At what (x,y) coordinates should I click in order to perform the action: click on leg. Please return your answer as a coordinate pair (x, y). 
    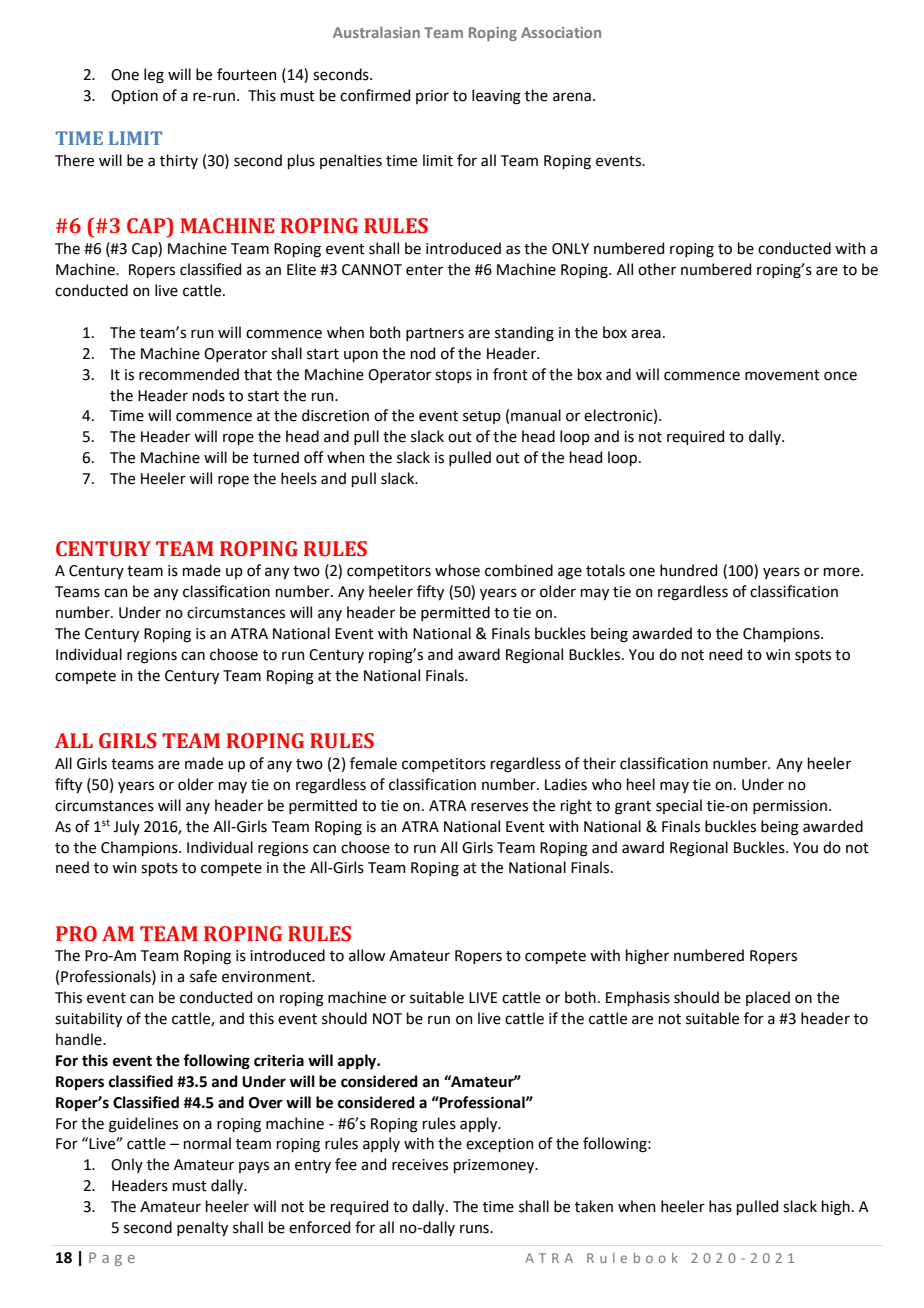
    Looking at the image, I should click on (154, 76).
